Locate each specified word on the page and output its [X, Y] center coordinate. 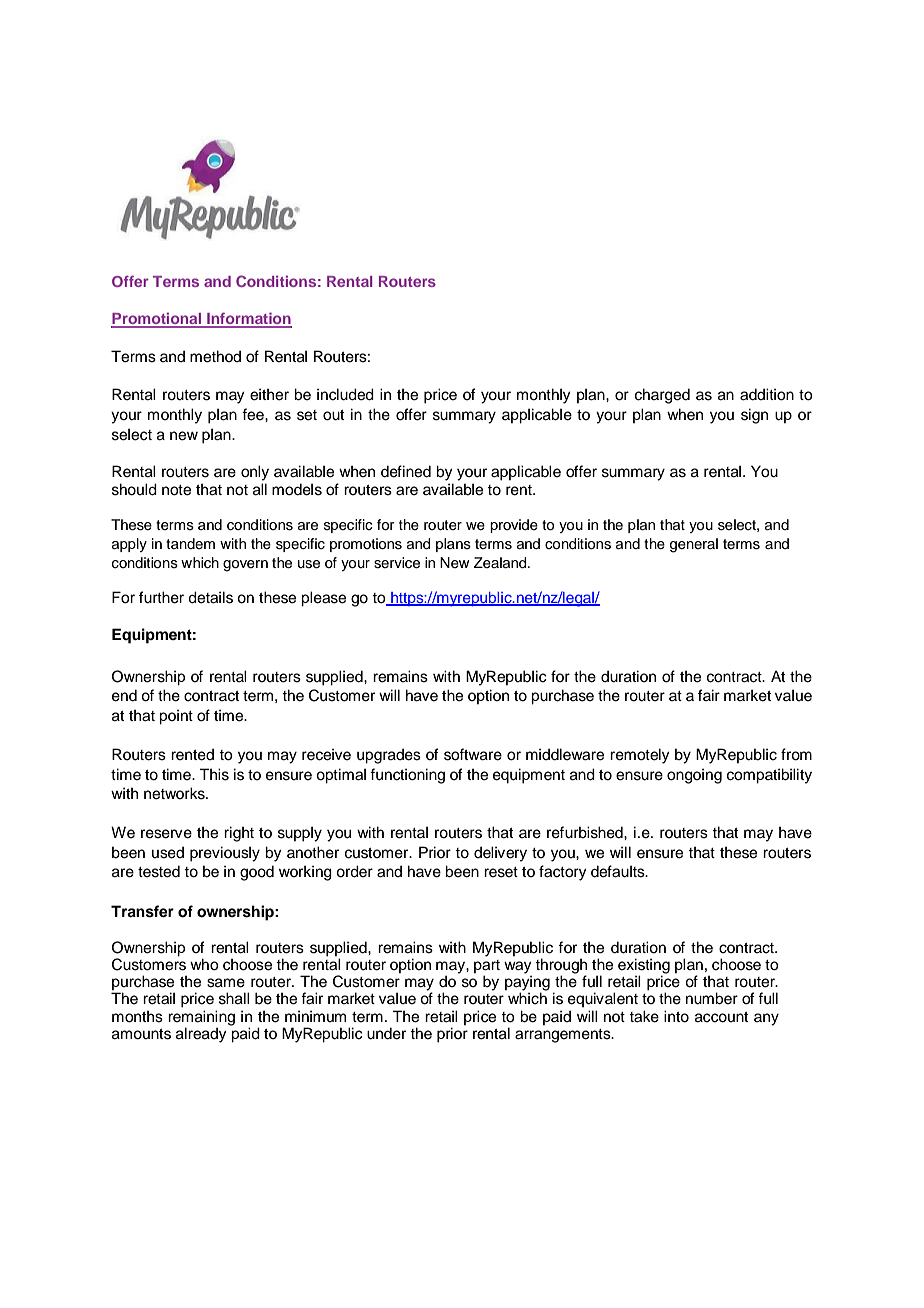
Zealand [501, 563]
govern [245, 566]
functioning [407, 776]
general [694, 545]
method [215, 356]
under [386, 1033]
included [345, 394]
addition [767, 394]
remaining [201, 1019]
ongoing [694, 776]
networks [175, 793]
